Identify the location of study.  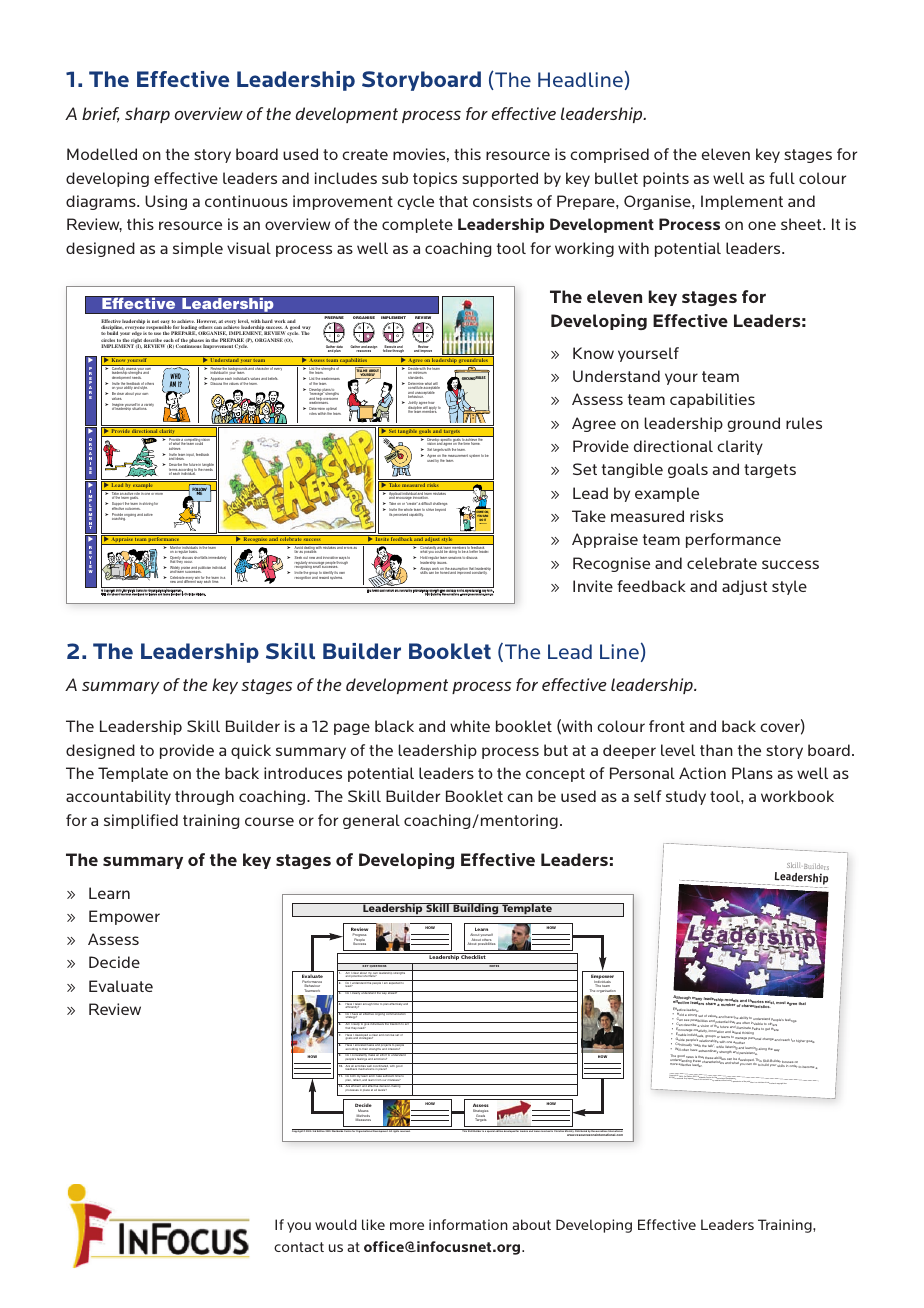
(686, 797).
